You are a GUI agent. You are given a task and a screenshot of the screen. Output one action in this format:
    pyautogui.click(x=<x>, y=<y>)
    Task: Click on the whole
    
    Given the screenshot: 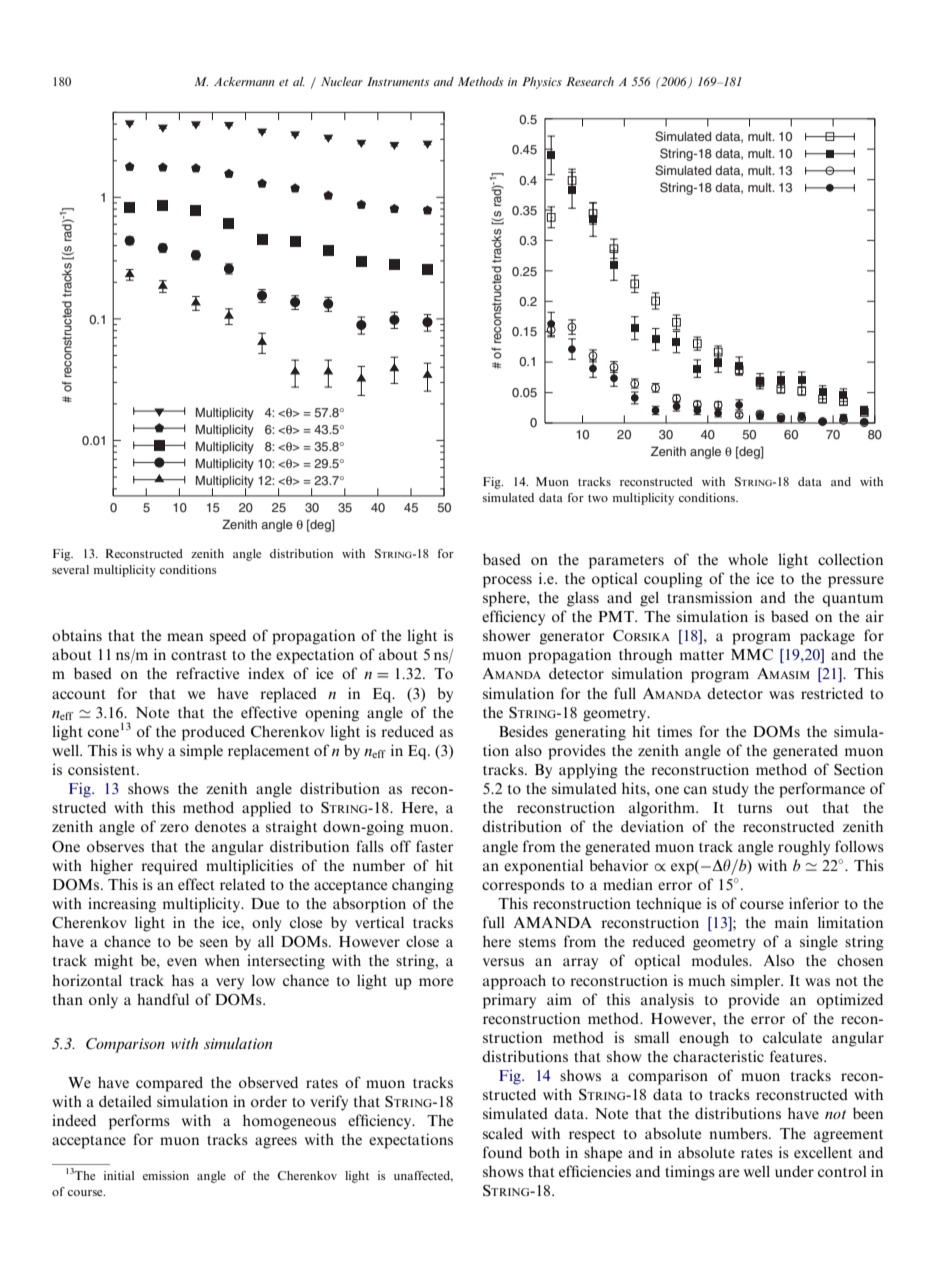 What is the action you would take?
    pyautogui.click(x=748, y=559)
